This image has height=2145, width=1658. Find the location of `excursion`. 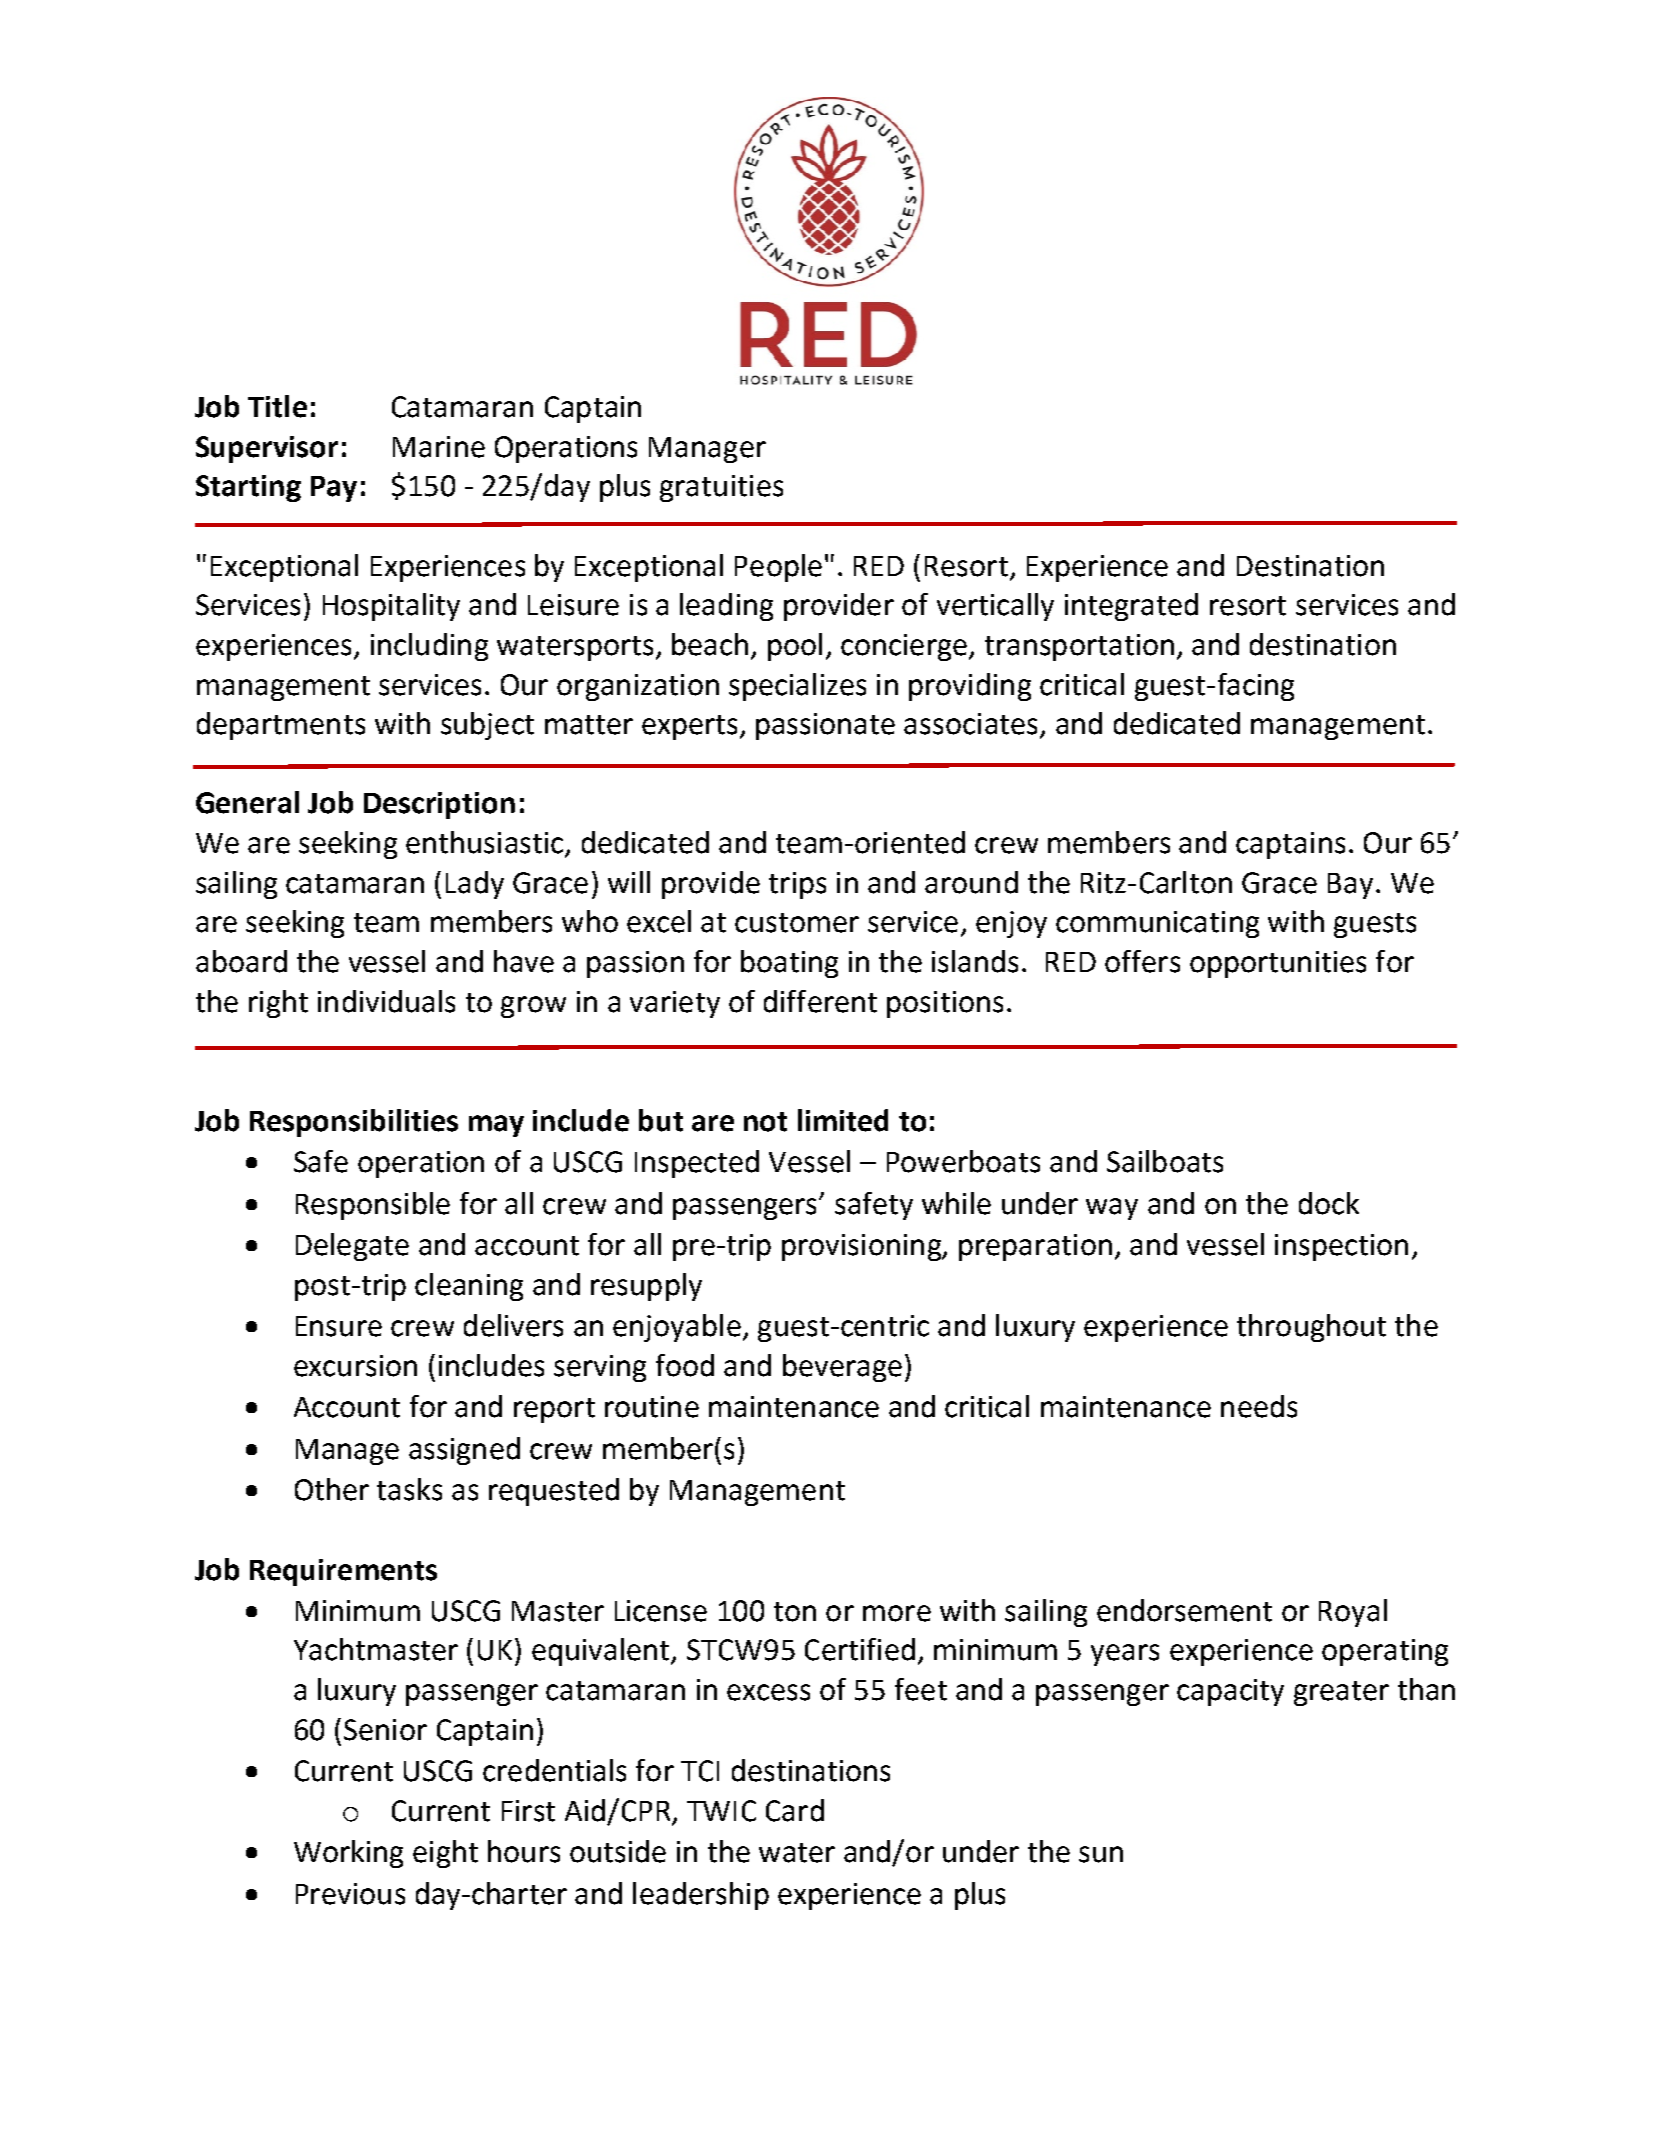

excursion is located at coordinates (355, 1366).
